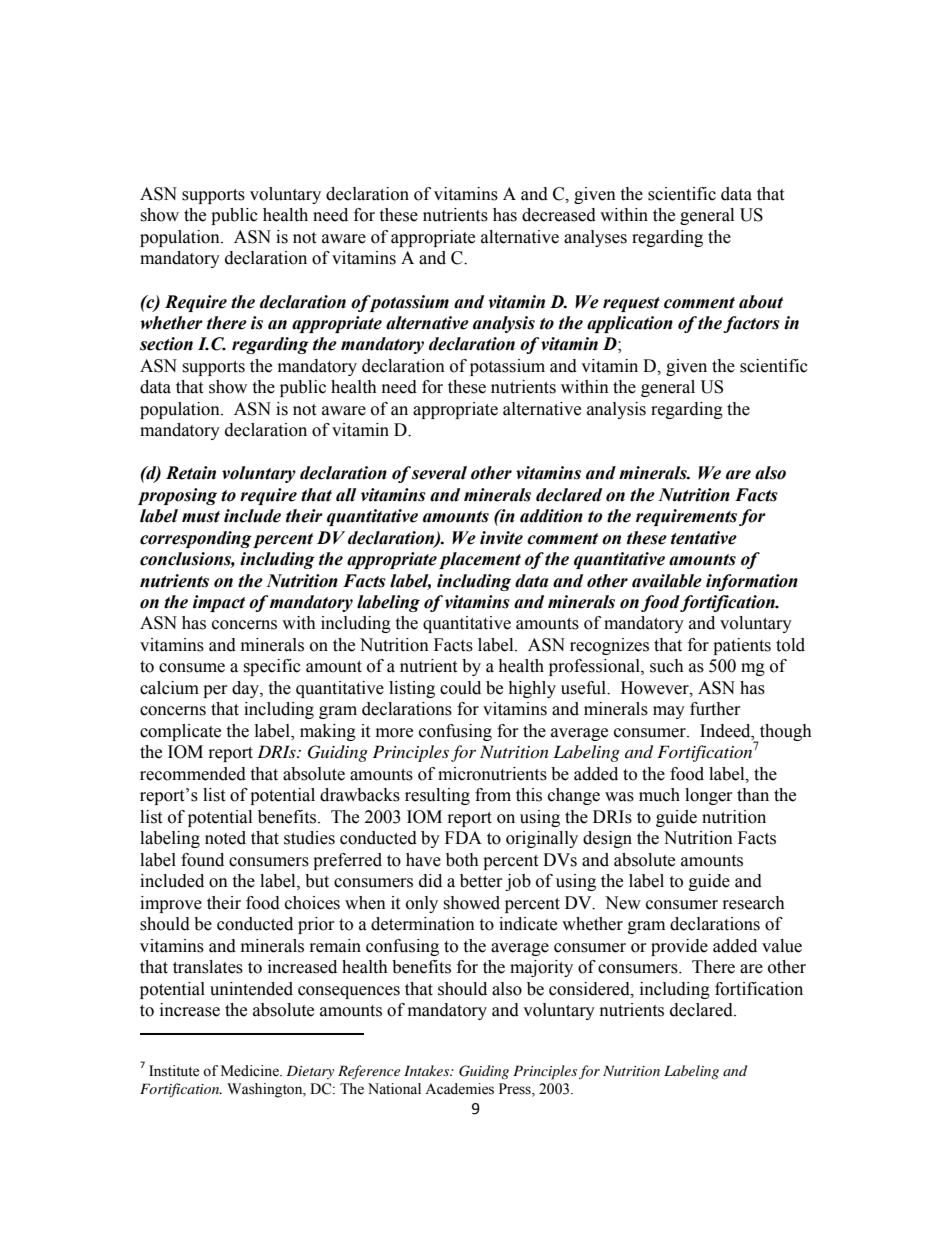 This document has height=1233, width=952. I want to click on several, so click(439, 473).
